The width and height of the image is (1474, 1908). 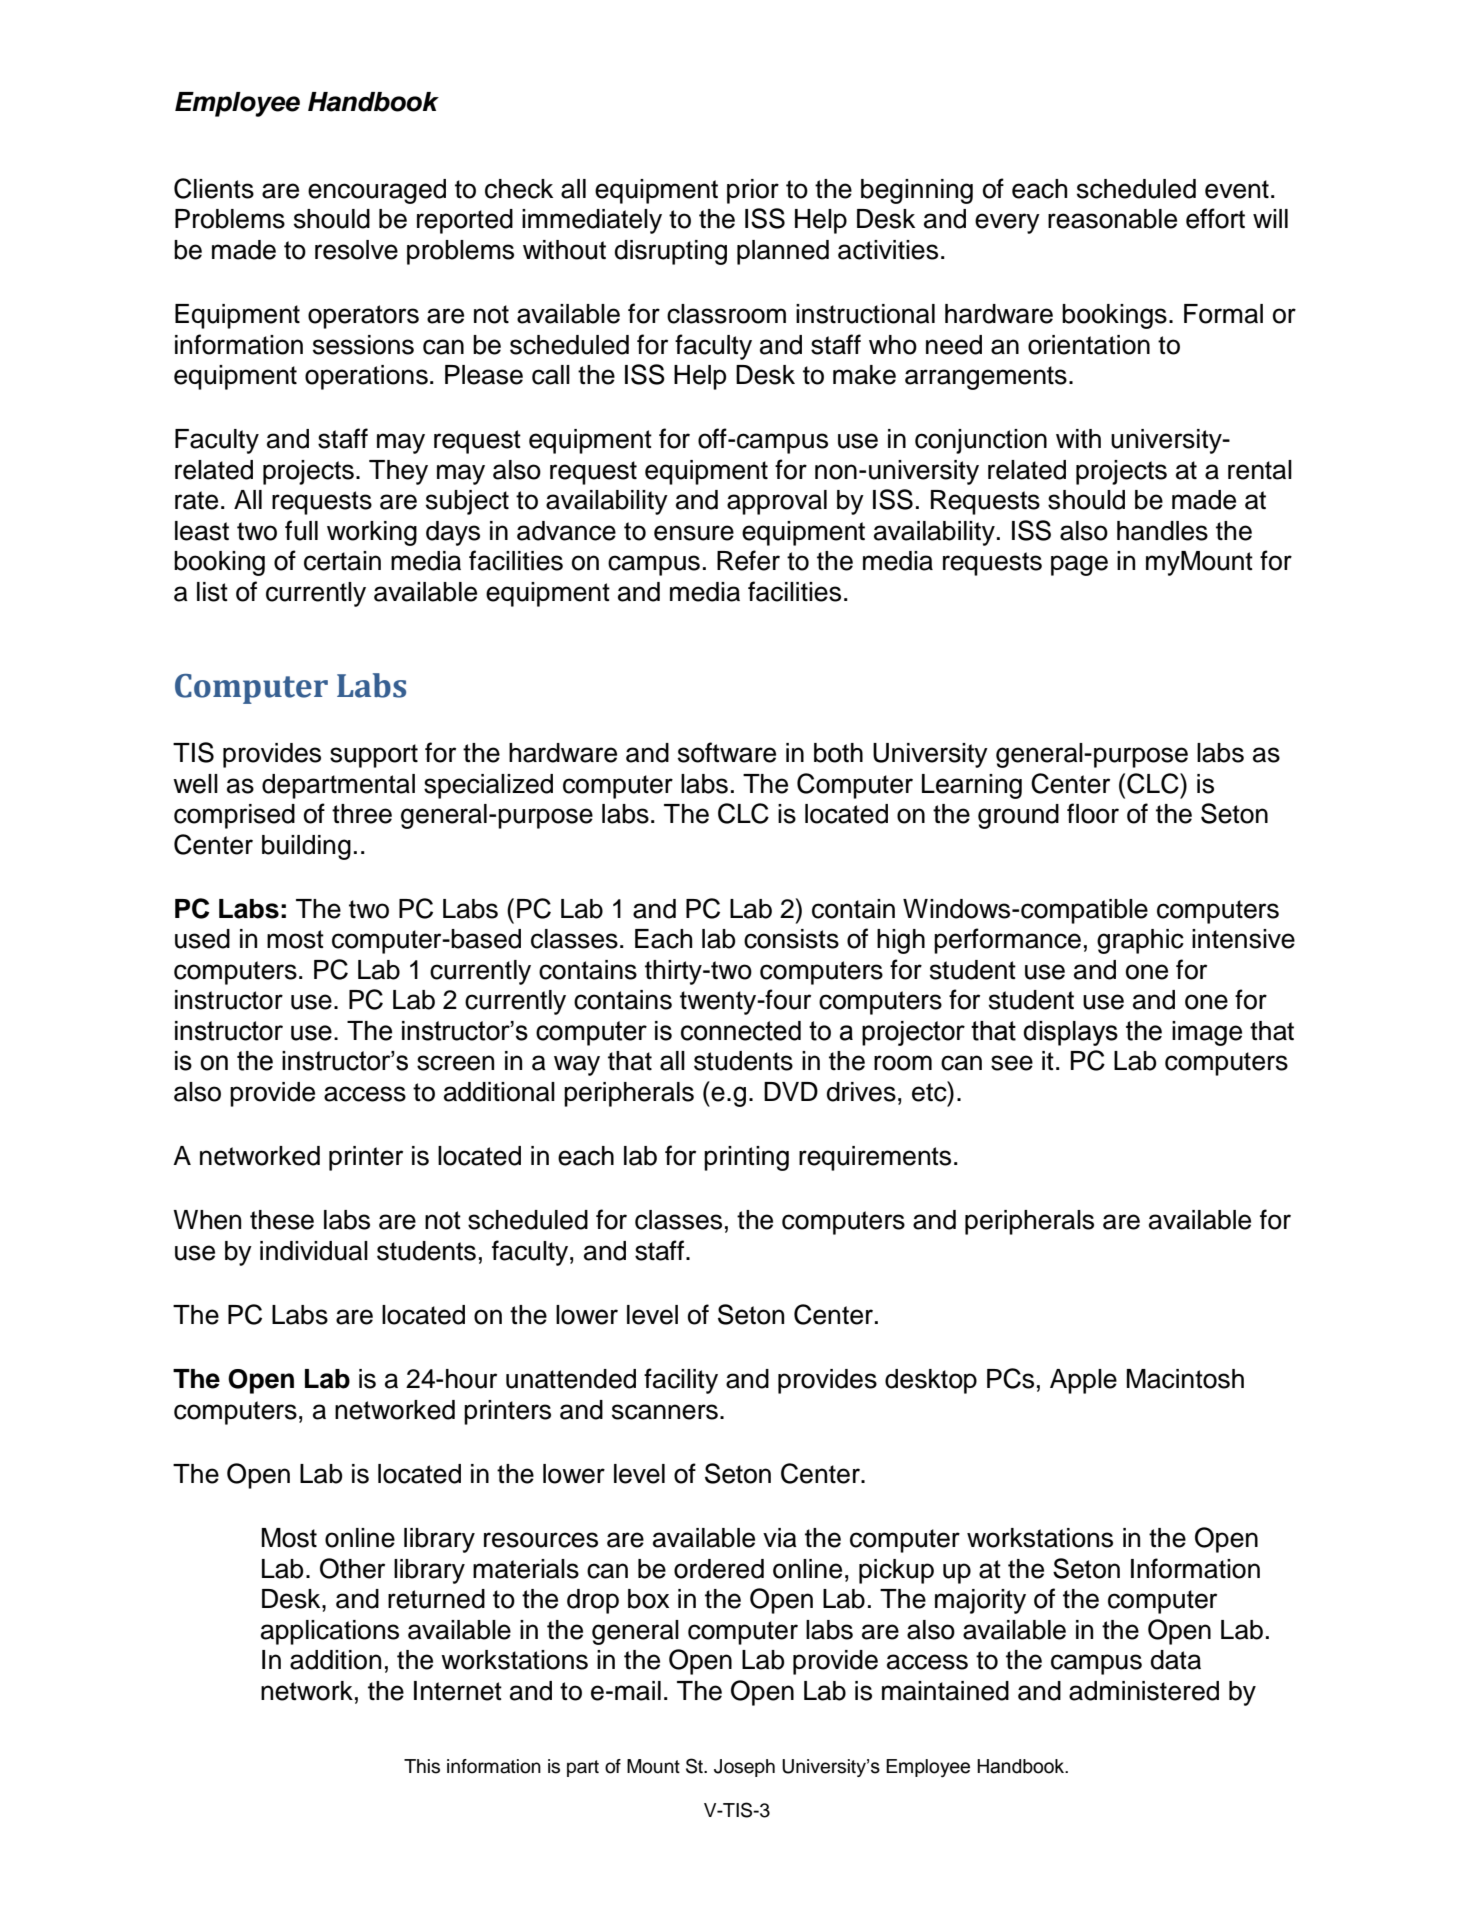 What do you see at coordinates (1112, 219) in the image?
I see `reasonable` at bounding box center [1112, 219].
